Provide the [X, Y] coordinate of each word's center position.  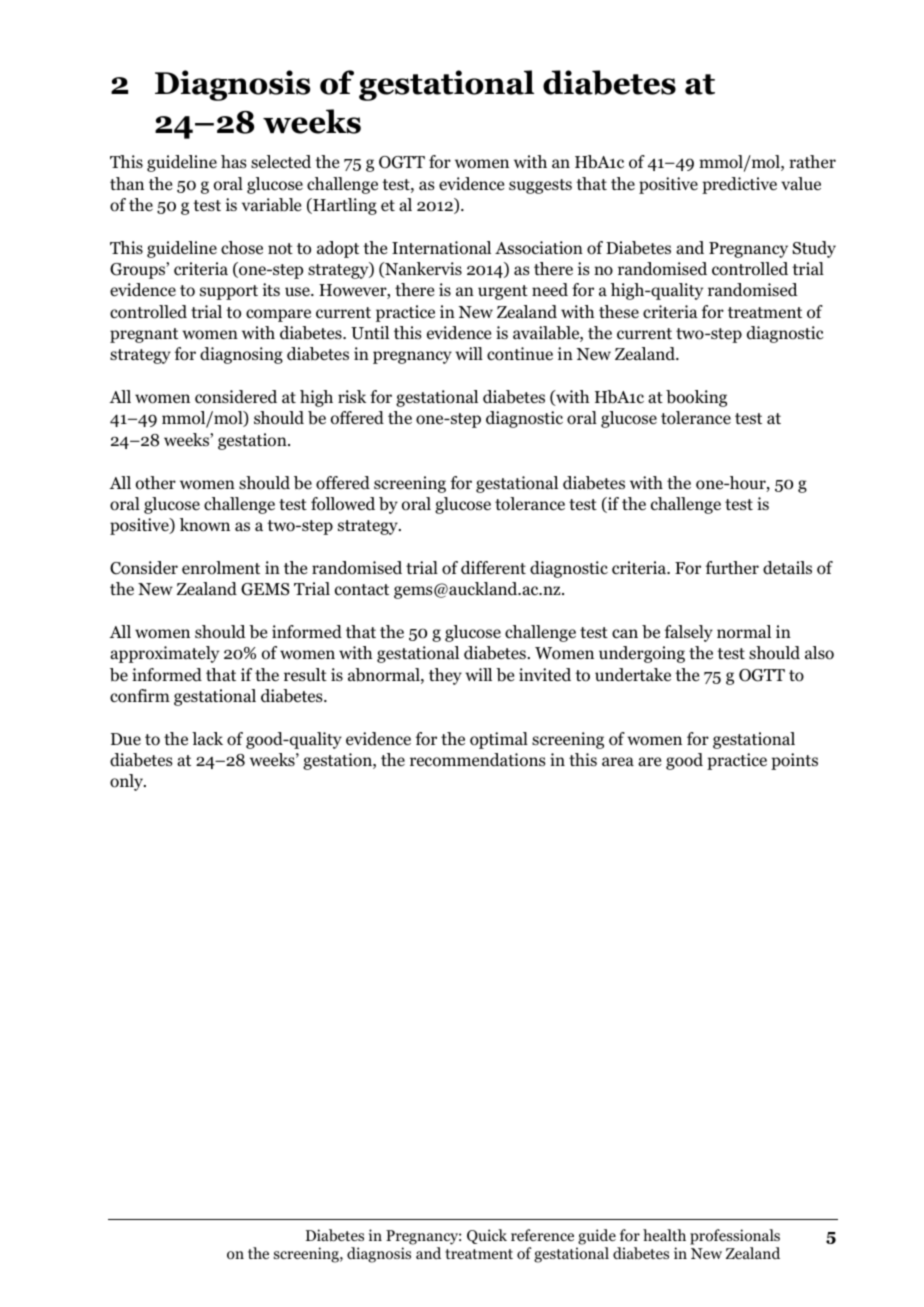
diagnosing [241, 355]
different [493, 567]
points [794, 761]
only [127, 782]
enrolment [221, 568]
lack [207, 738]
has [234, 161]
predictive [739, 185]
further [732, 567]
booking [696, 398]
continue [520, 354]
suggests [540, 186]
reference [542, 1235]
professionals [735, 1238]
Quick [487, 1236]
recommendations [478, 760]
